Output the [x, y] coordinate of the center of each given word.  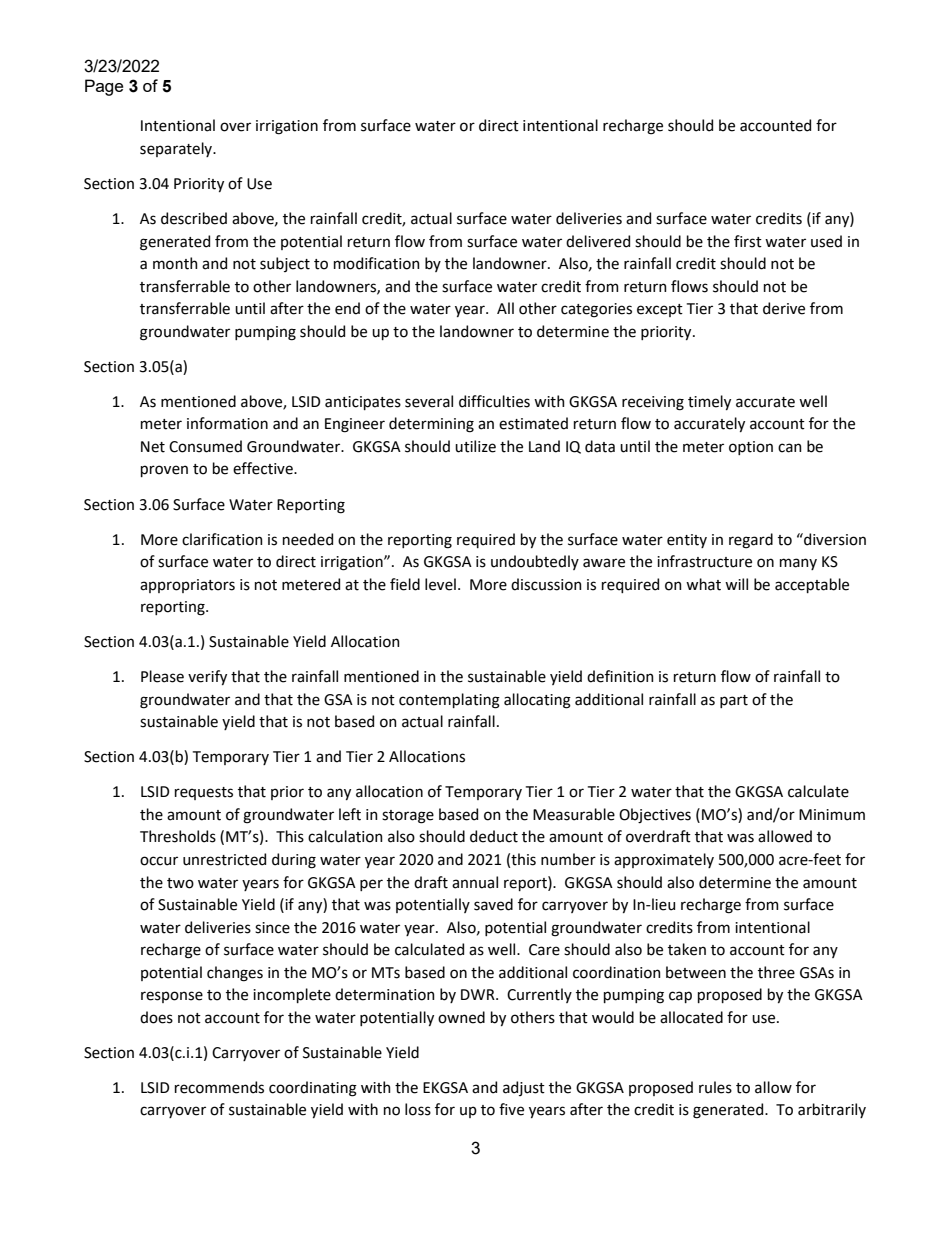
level [440, 584]
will [736, 584]
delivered [598, 241]
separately [177, 149]
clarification [222, 539]
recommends [219, 1087]
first [748, 241]
